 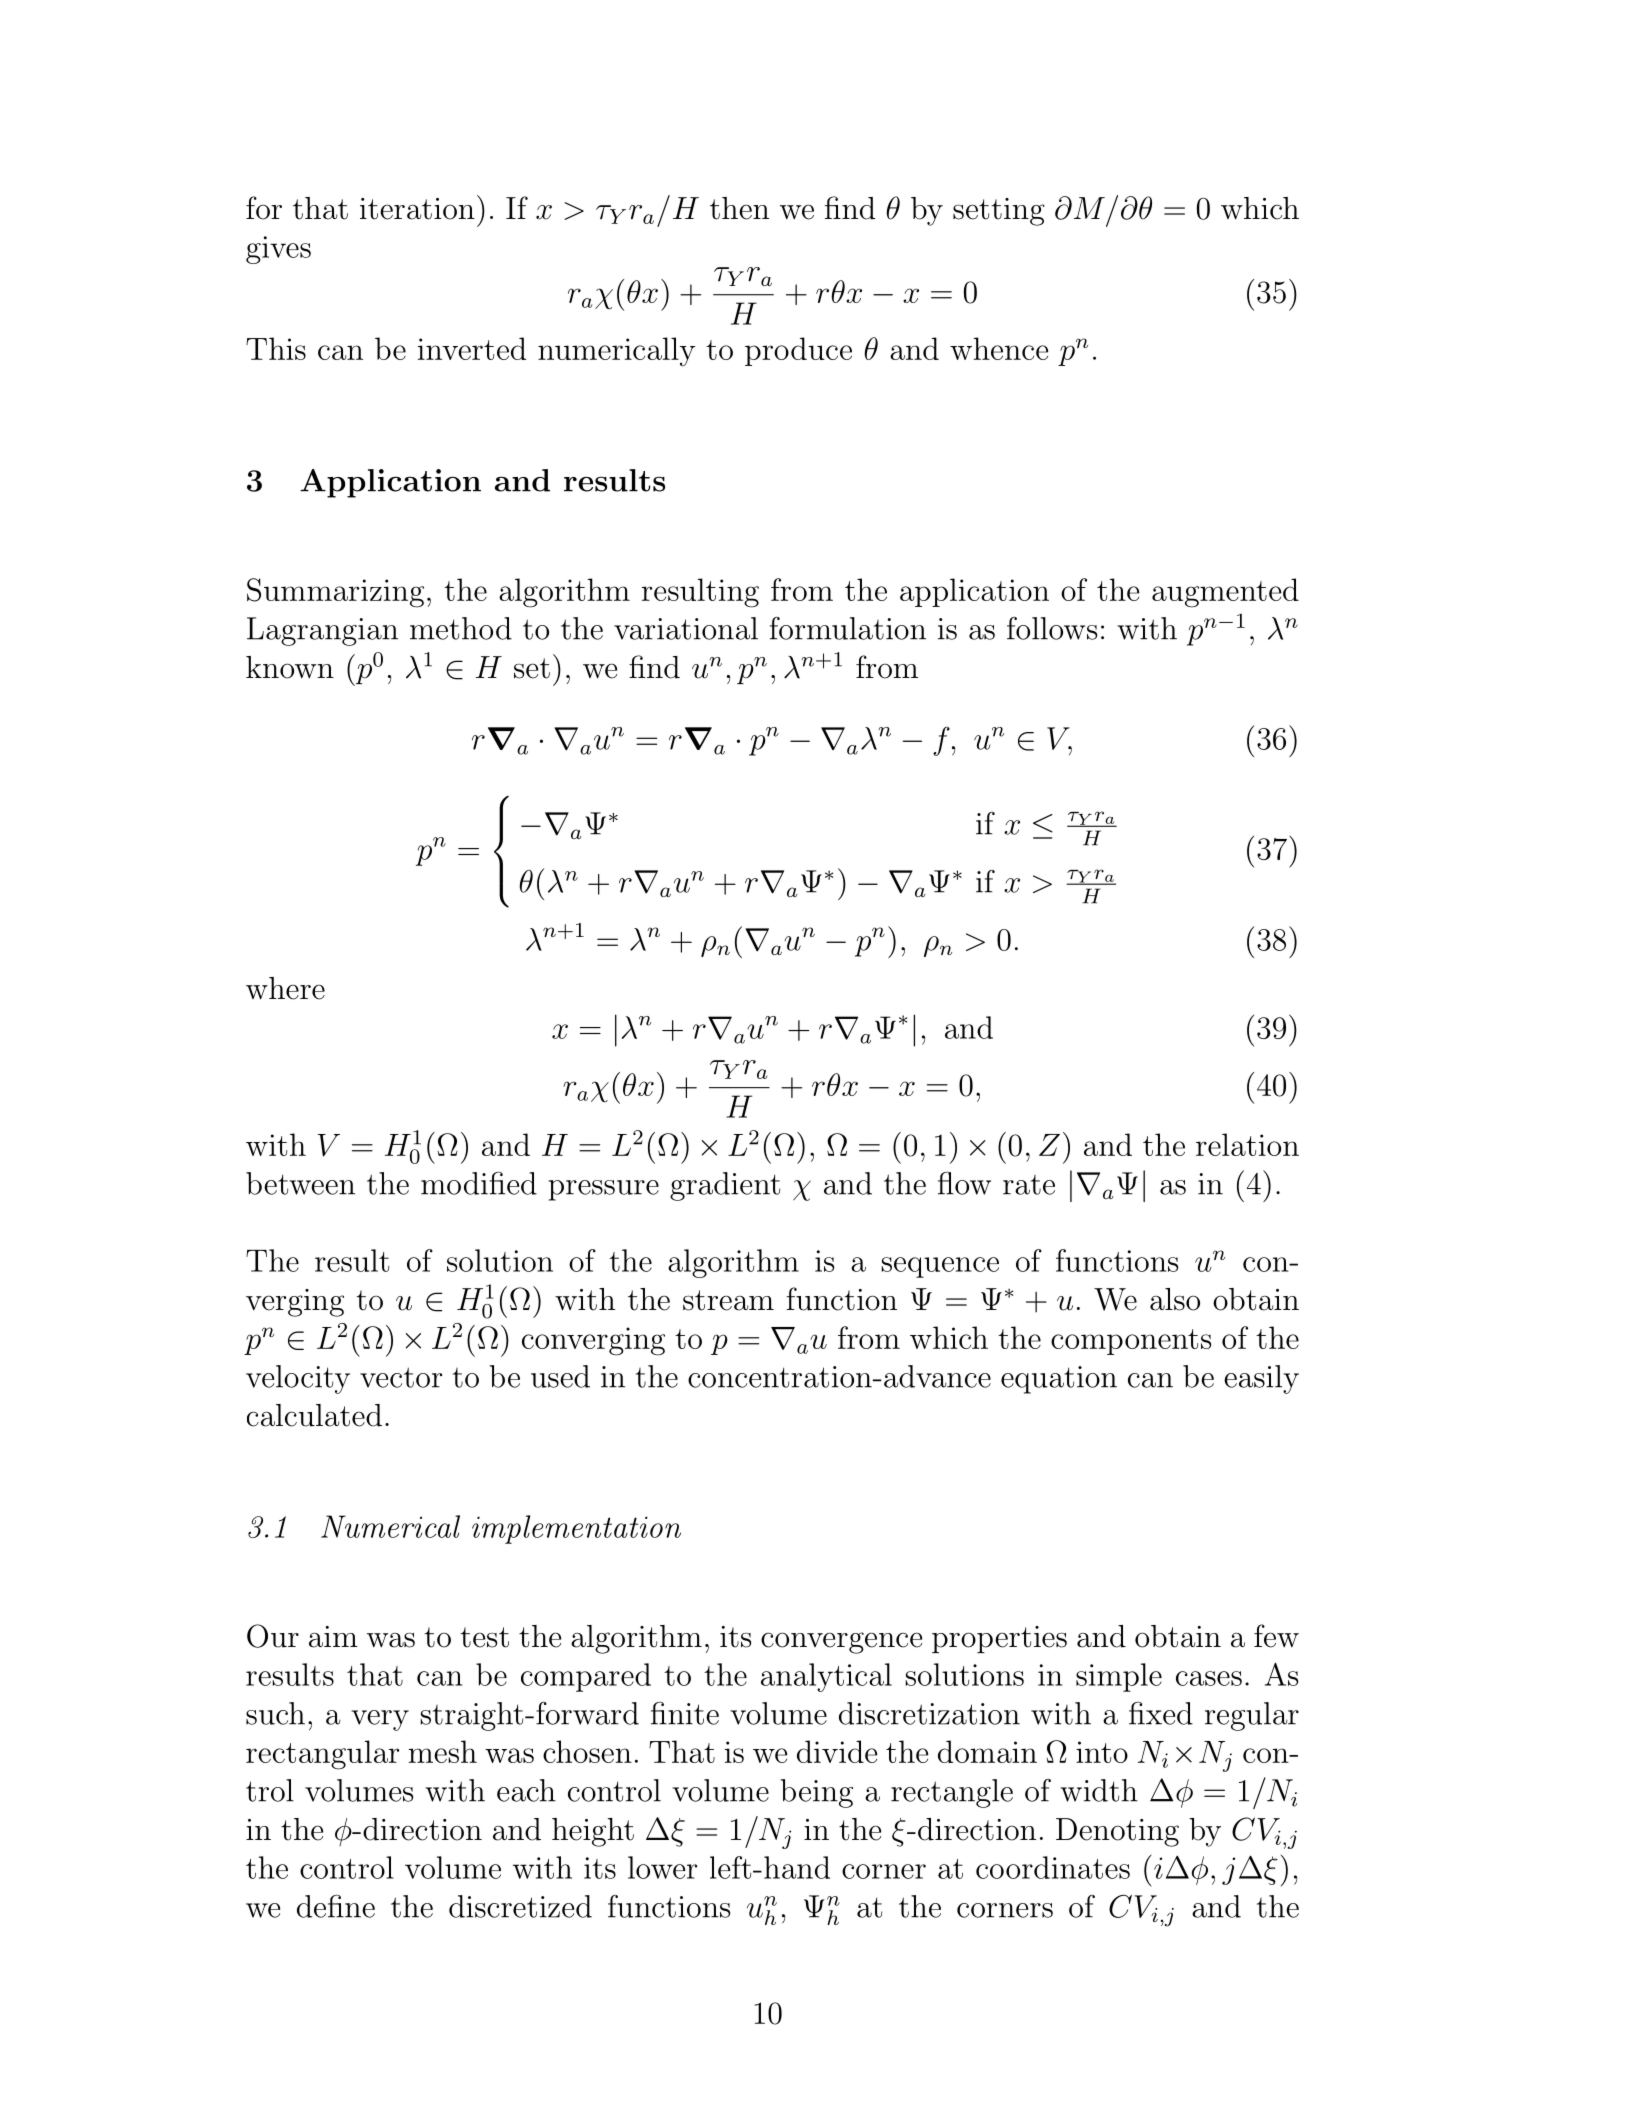 What do you see at coordinates (1225, 593) in the document?
I see `augmented` at bounding box center [1225, 593].
